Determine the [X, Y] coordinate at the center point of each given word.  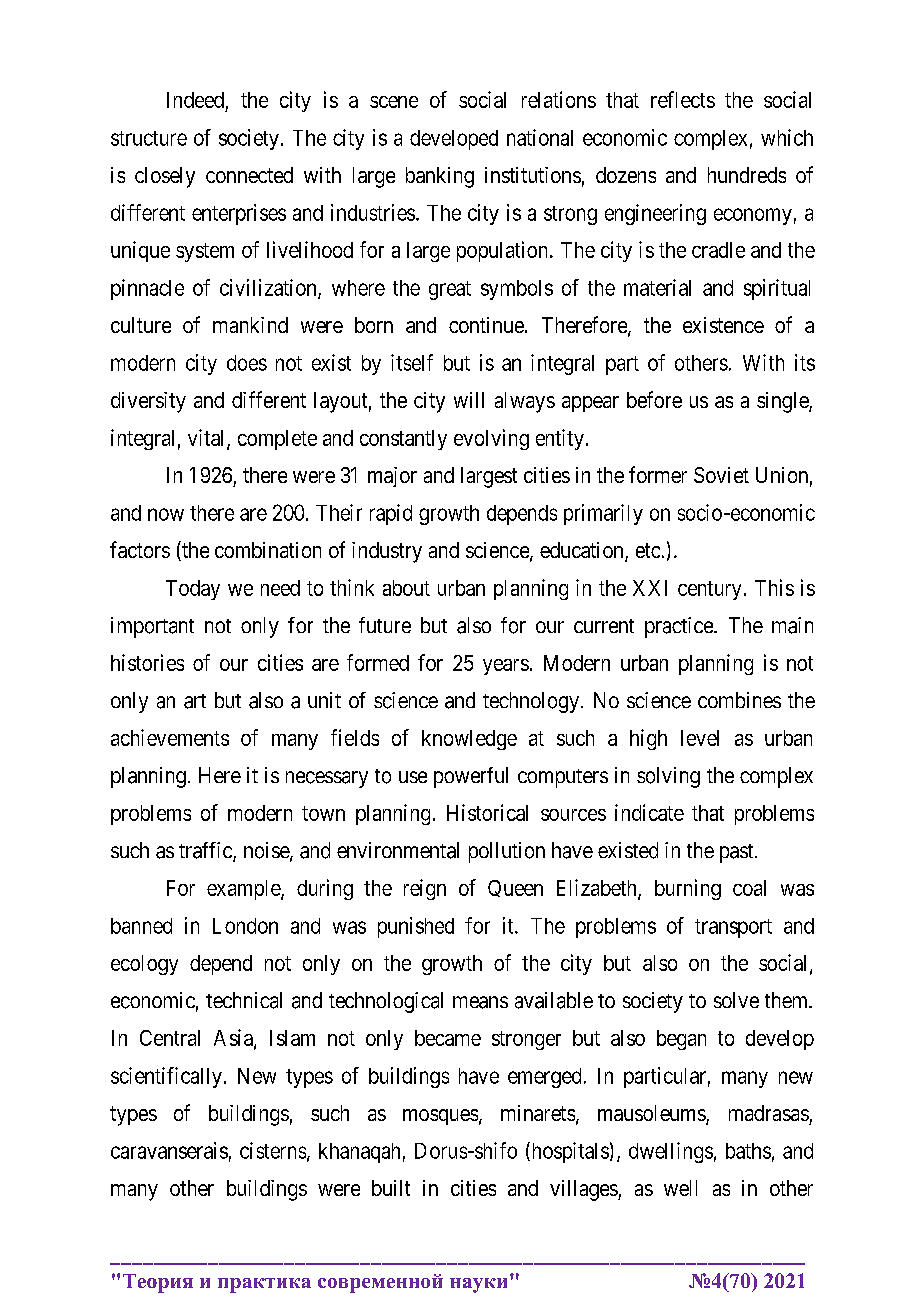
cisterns [273, 1150]
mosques [440, 1117]
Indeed [195, 100]
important [152, 627]
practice [680, 627]
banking [440, 177]
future [385, 625]
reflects [683, 99]
